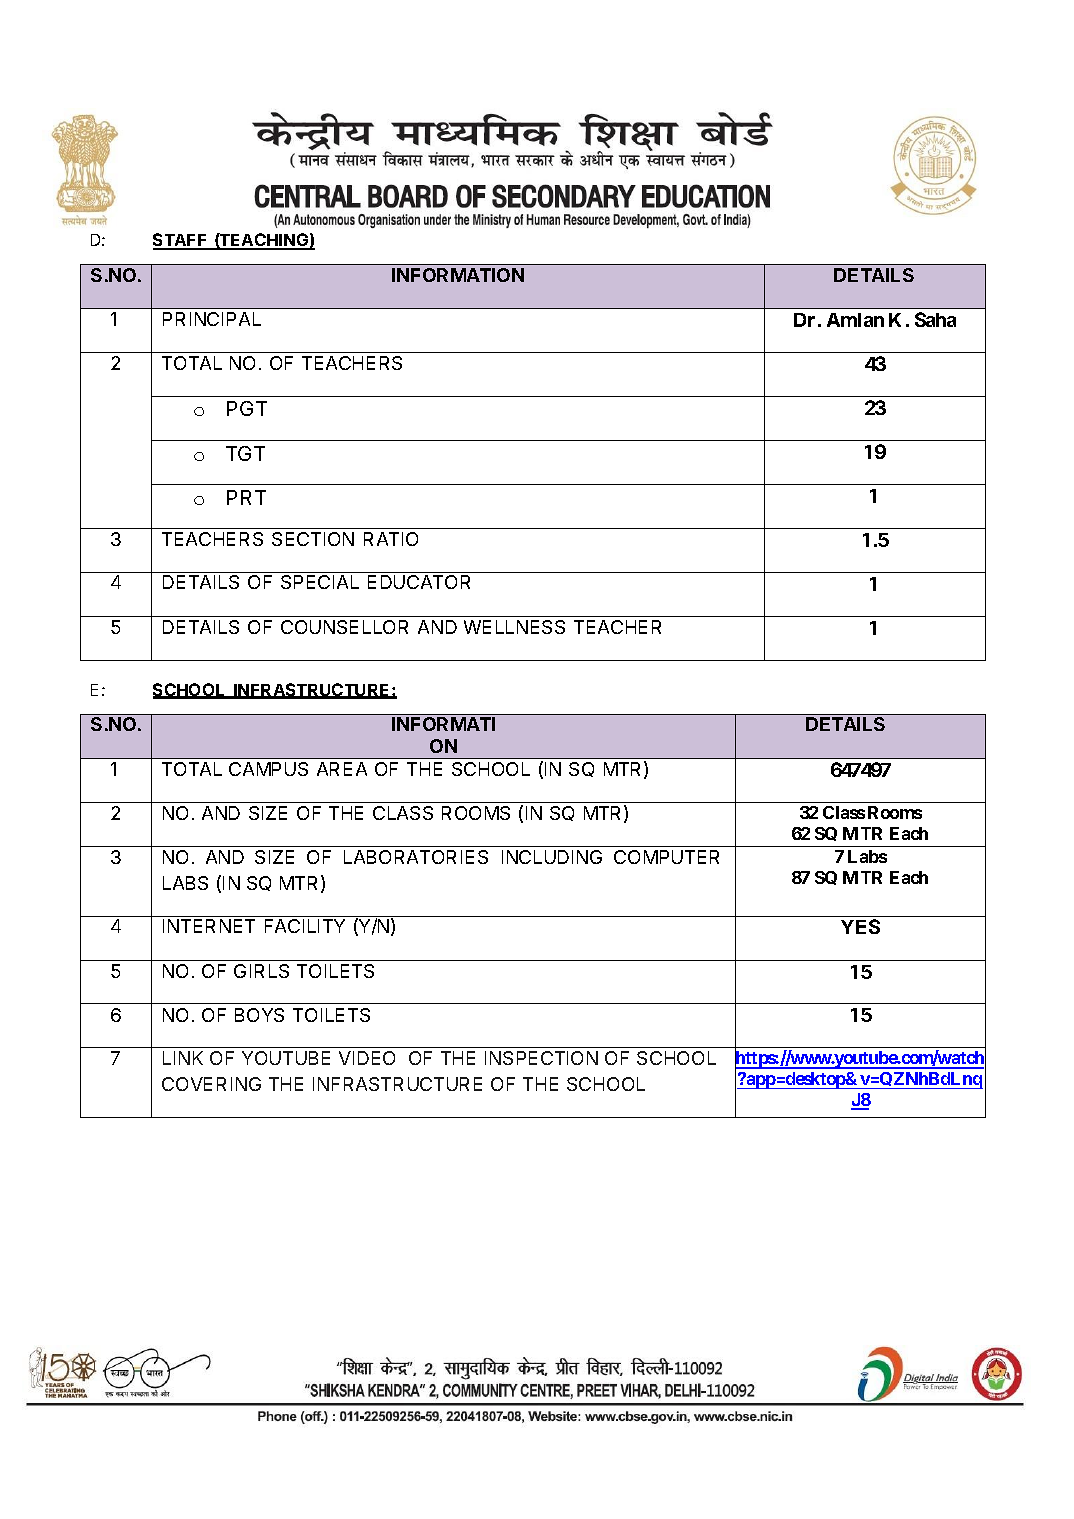 This document has height=1519, width=1074. What do you see at coordinates (860, 926) in the document?
I see `YES` at bounding box center [860, 926].
